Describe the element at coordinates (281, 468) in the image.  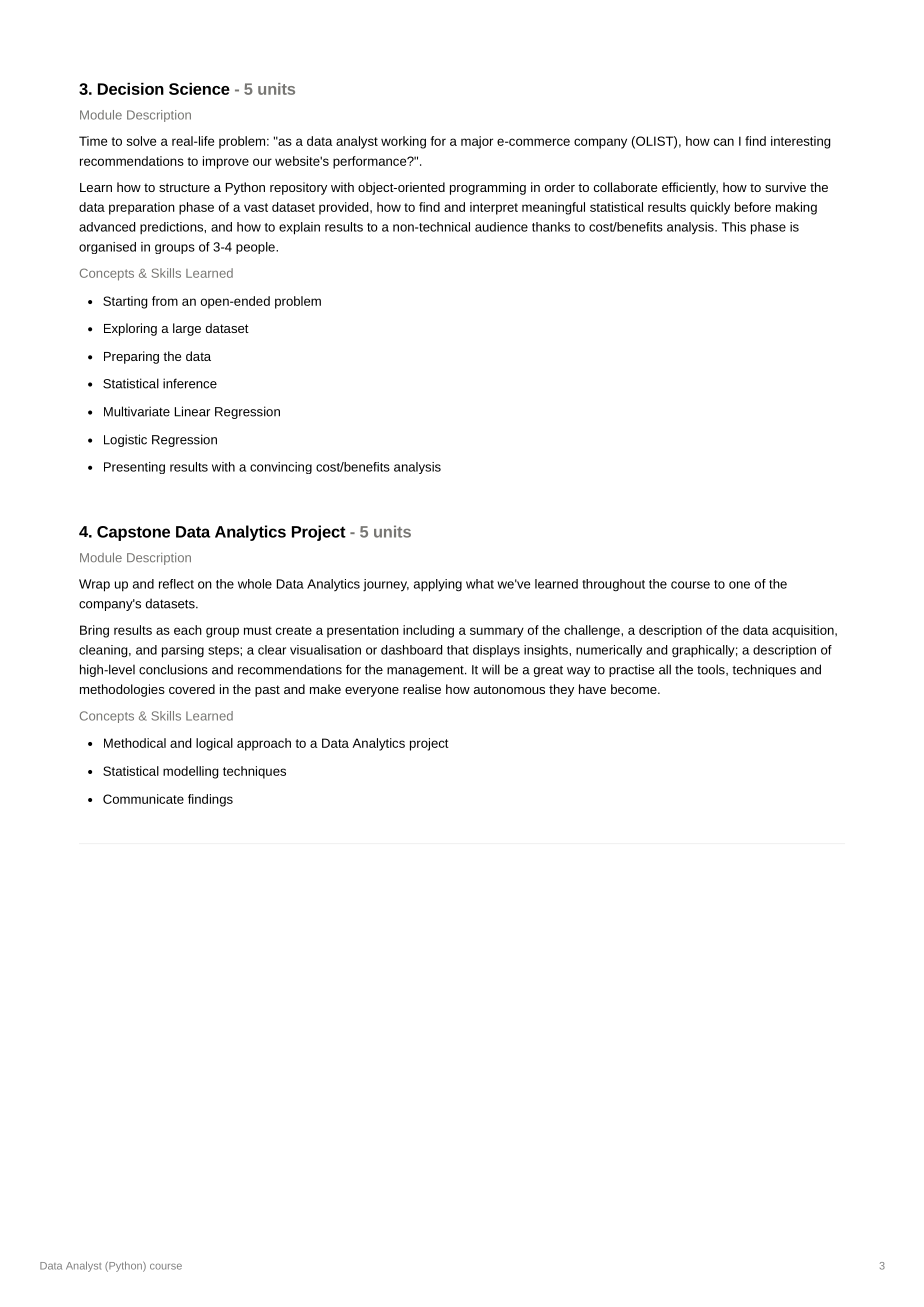
I see `convincing` at that location.
